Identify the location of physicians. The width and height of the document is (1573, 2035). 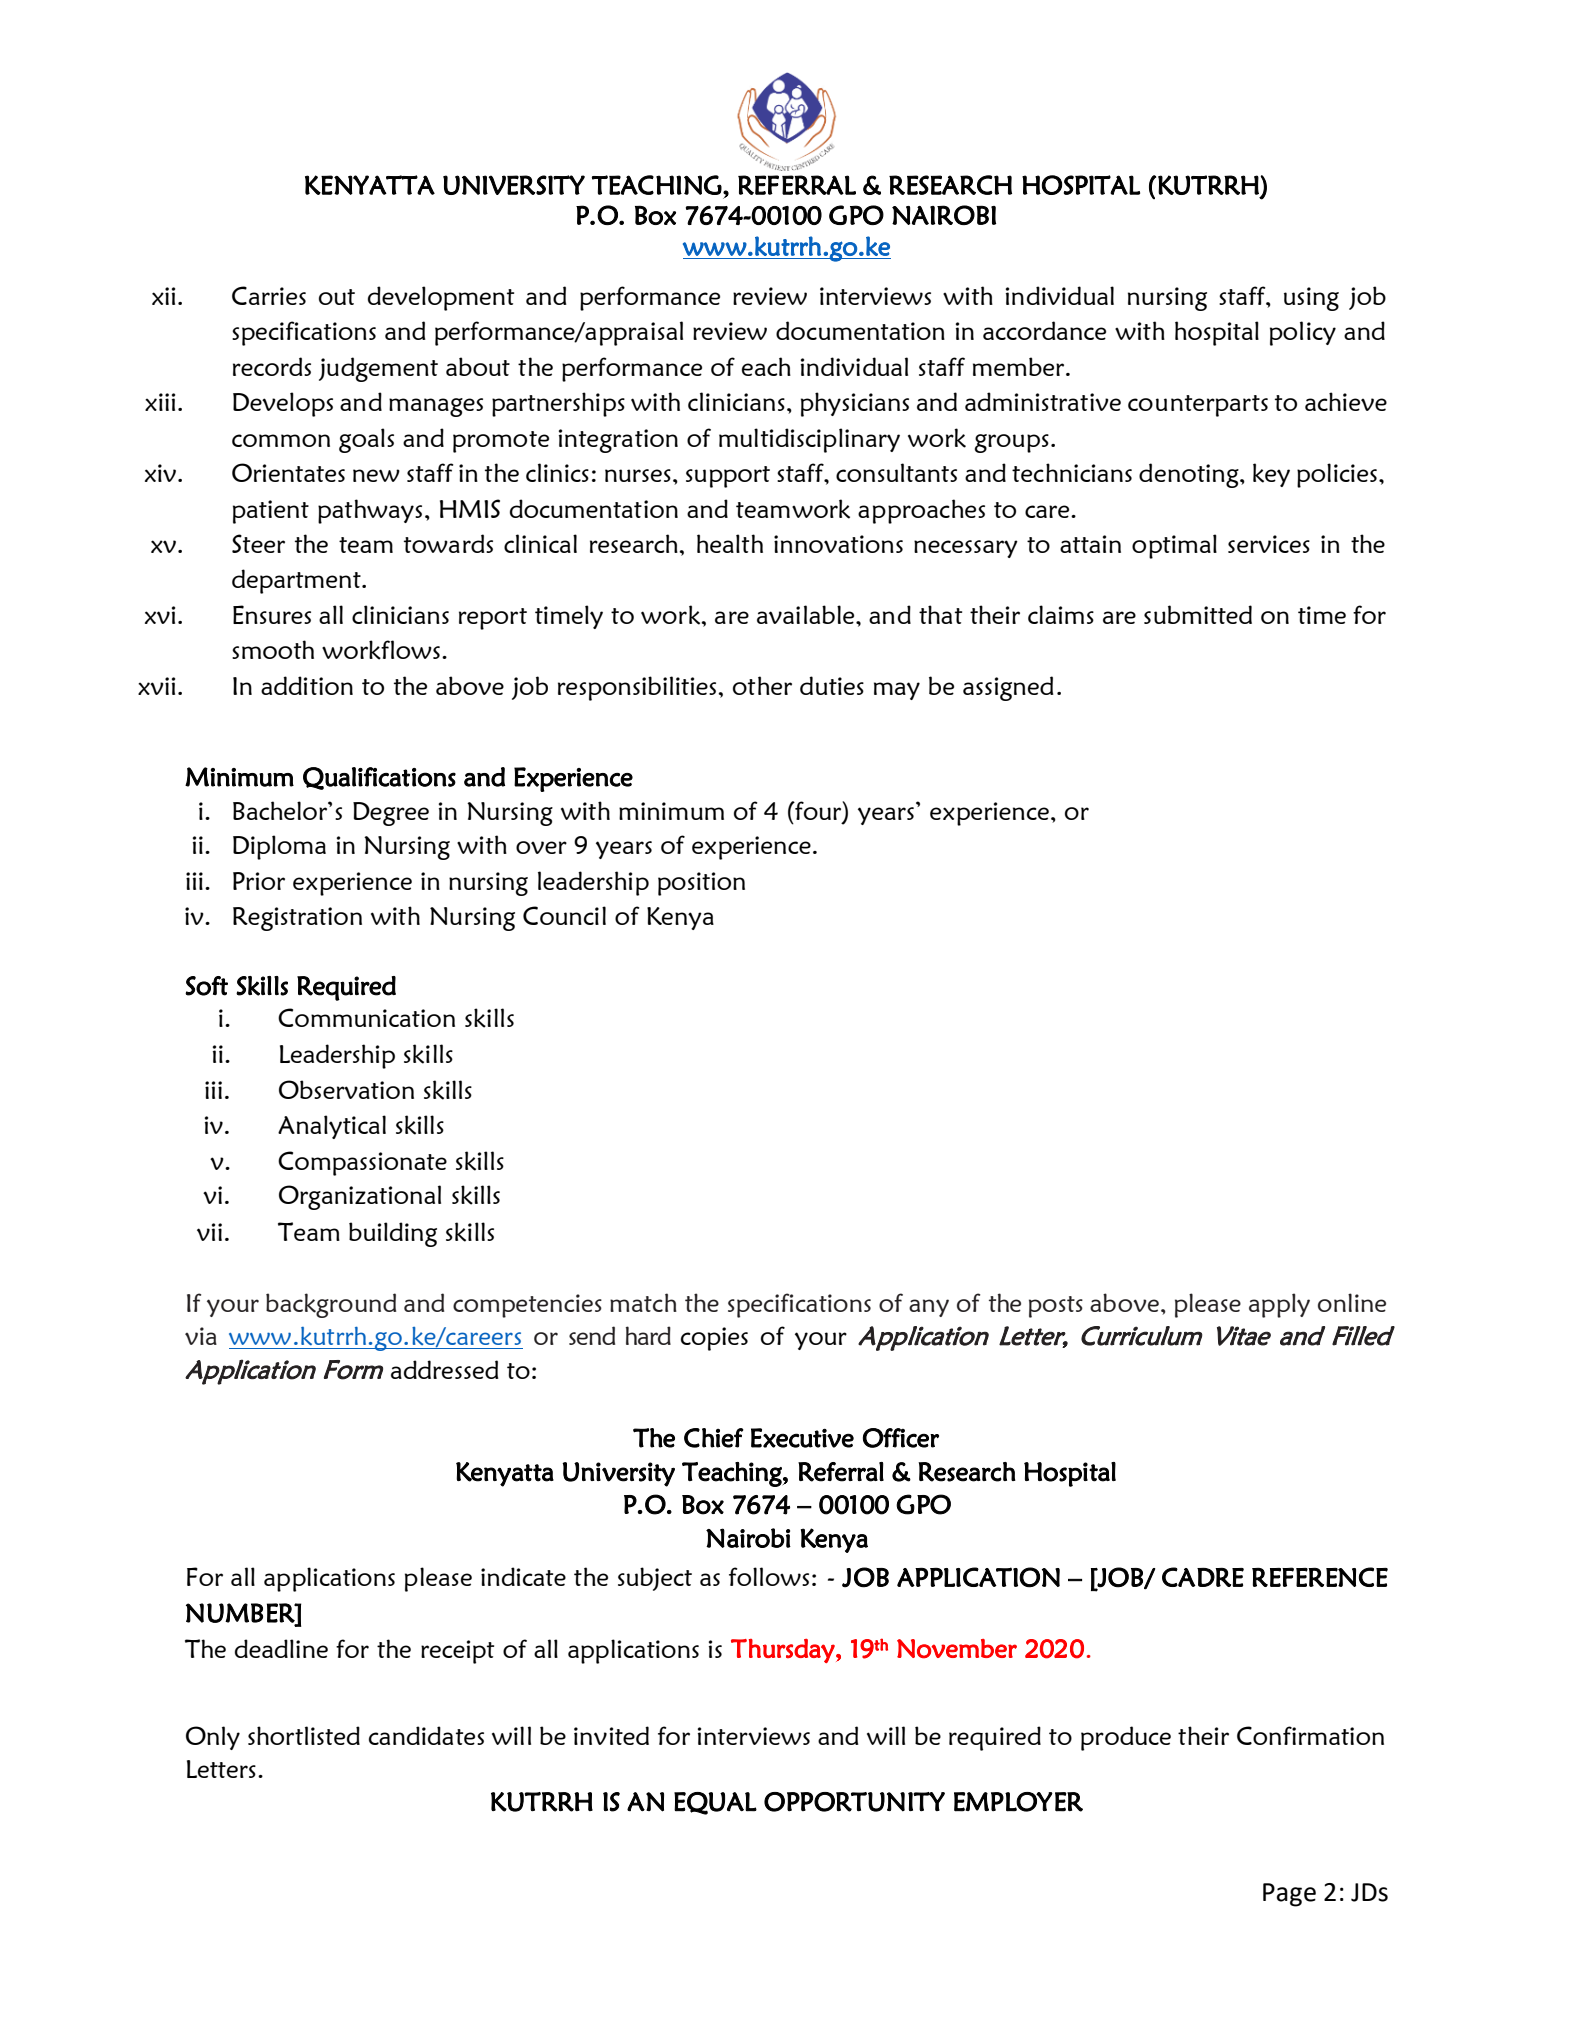
(855, 404).
